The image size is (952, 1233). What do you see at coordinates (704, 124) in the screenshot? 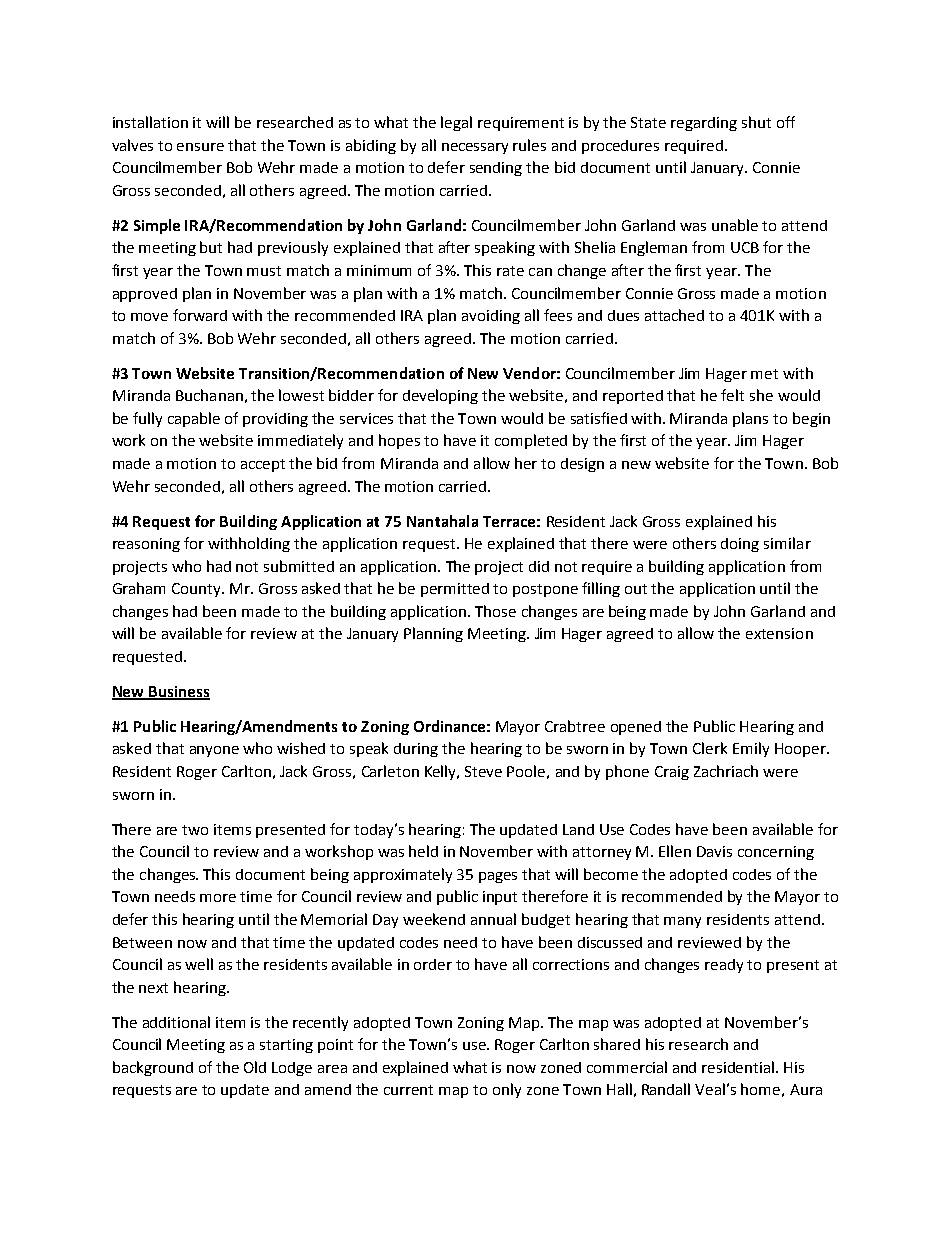
I see `regarding` at bounding box center [704, 124].
